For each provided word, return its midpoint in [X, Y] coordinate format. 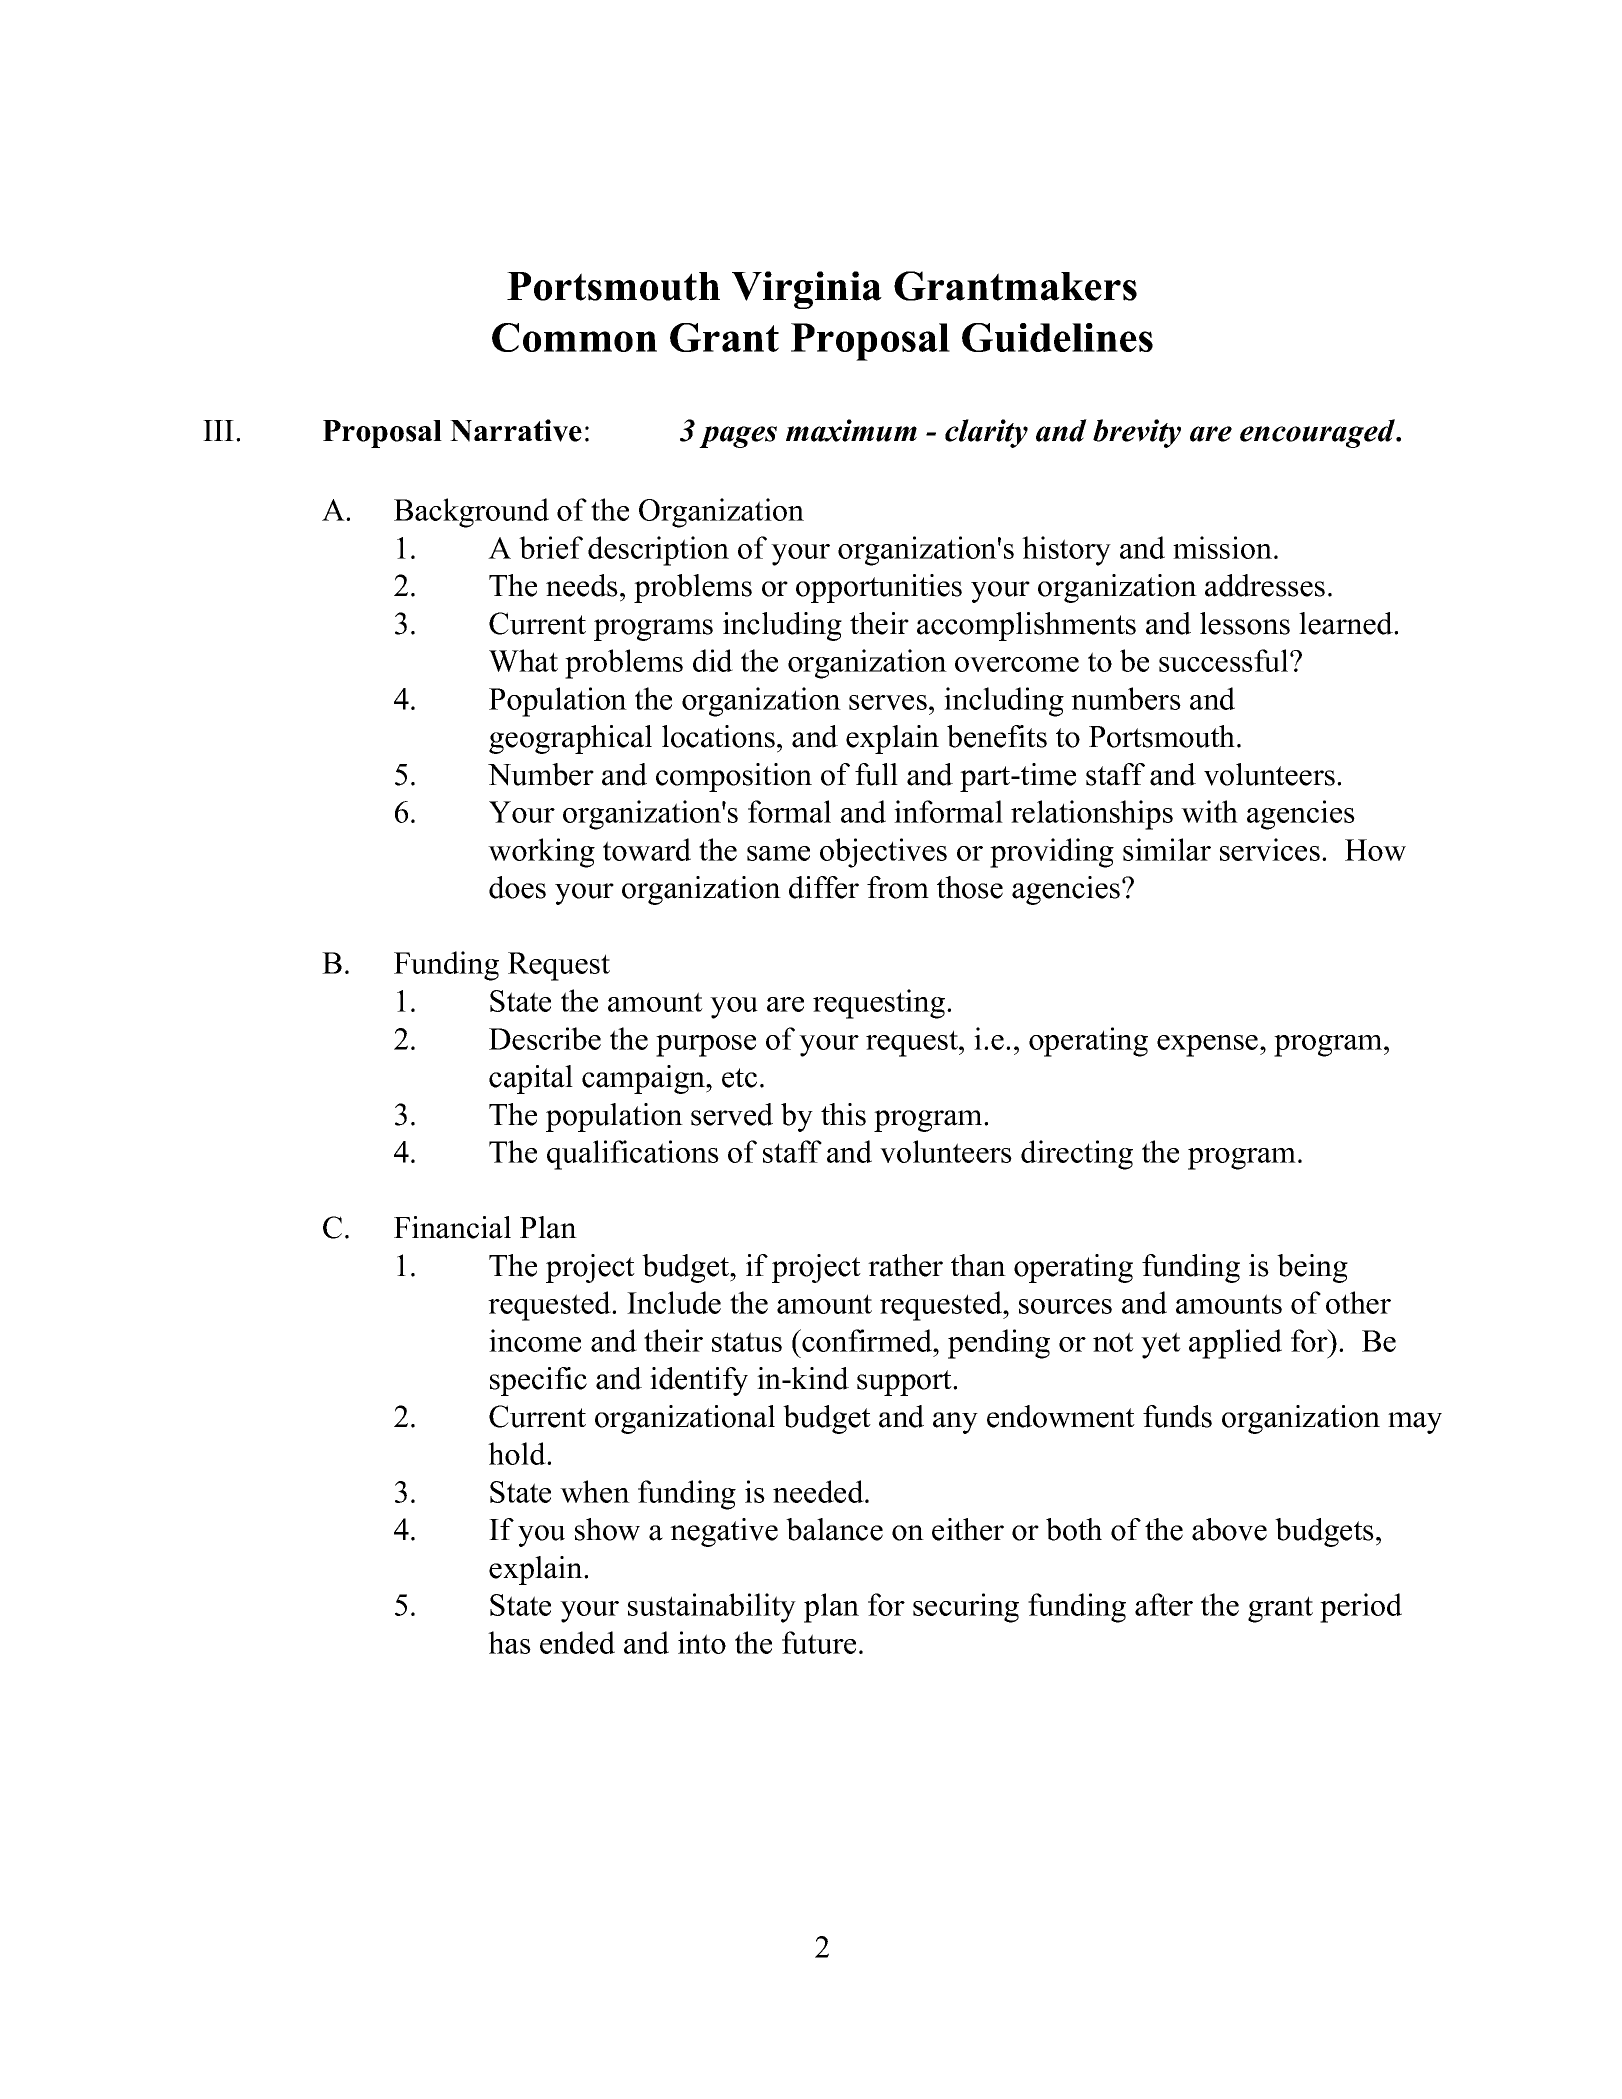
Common [574, 337]
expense [1207, 1046]
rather [905, 1265]
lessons [1245, 623]
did [713, 660]
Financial [452, 1227]
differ [824, 887]
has [509, 1642]
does [517, 887]
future [819, 1642]
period [1361, 1608]
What [523, 660]
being [1312, 1268]
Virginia [807, 290]
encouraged [1318, 433]
